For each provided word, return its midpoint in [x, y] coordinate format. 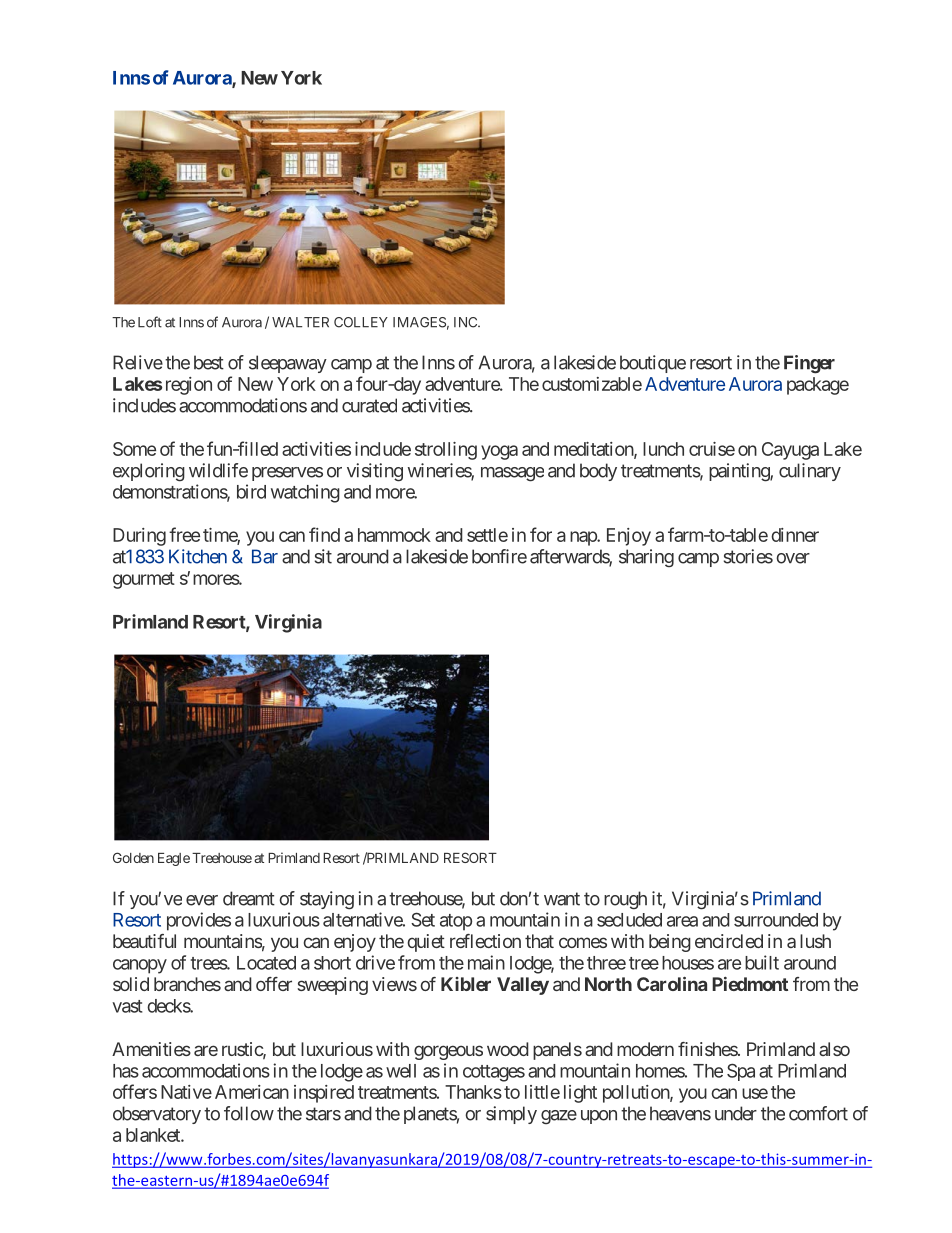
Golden [133, 857]
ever [202, 900]
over [793, 558]
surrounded [776, 920]
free [184, 534]
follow [249, 1113]
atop [456, 922]
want [562, 899]
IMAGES [419, 322]
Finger [809, 364]
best [209, 362]
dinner [795, 535]
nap [584, 538]
